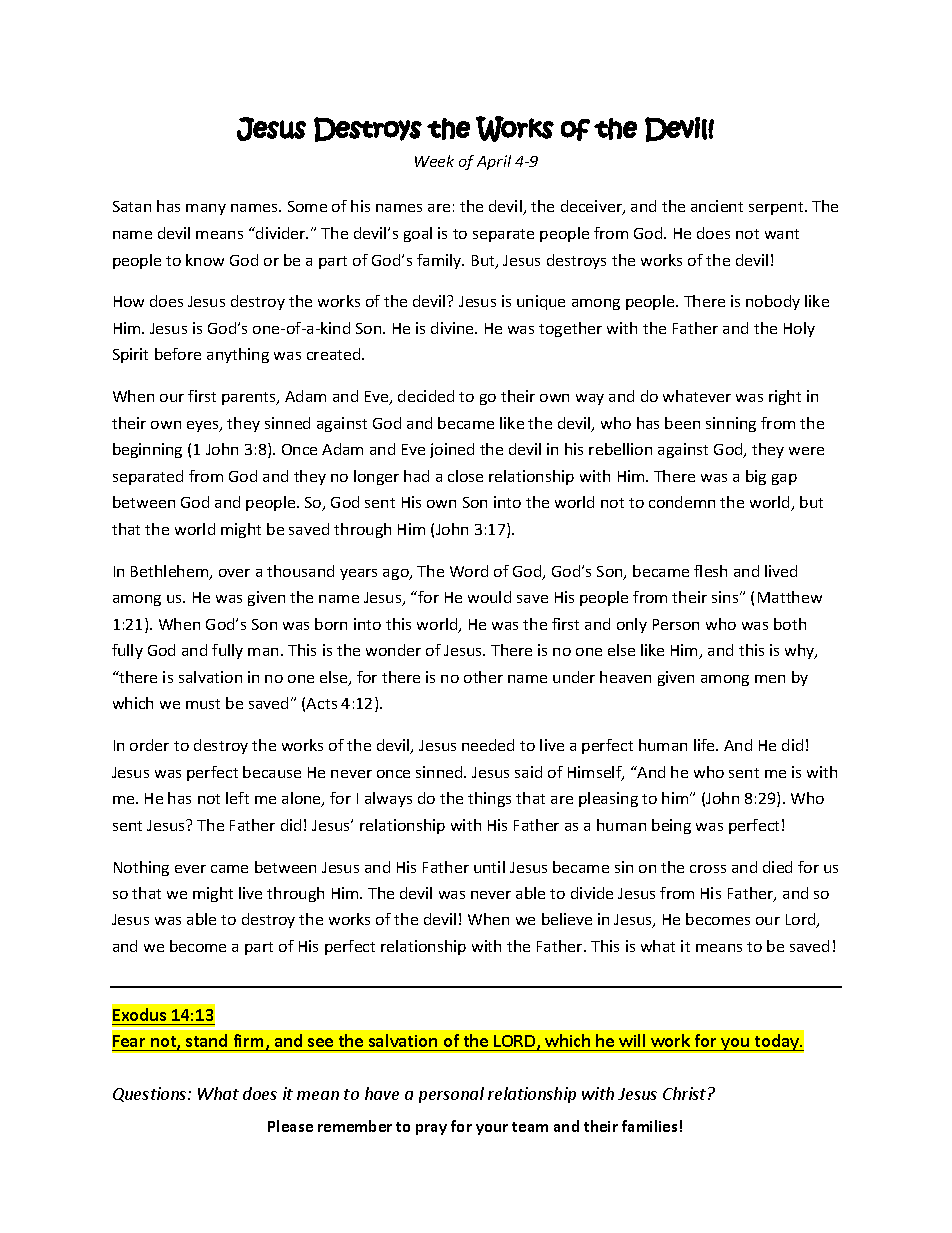 This image has height=1233, width=952. Describe the element at coordinates (489, 799) in the image. I see `things` at that location.
